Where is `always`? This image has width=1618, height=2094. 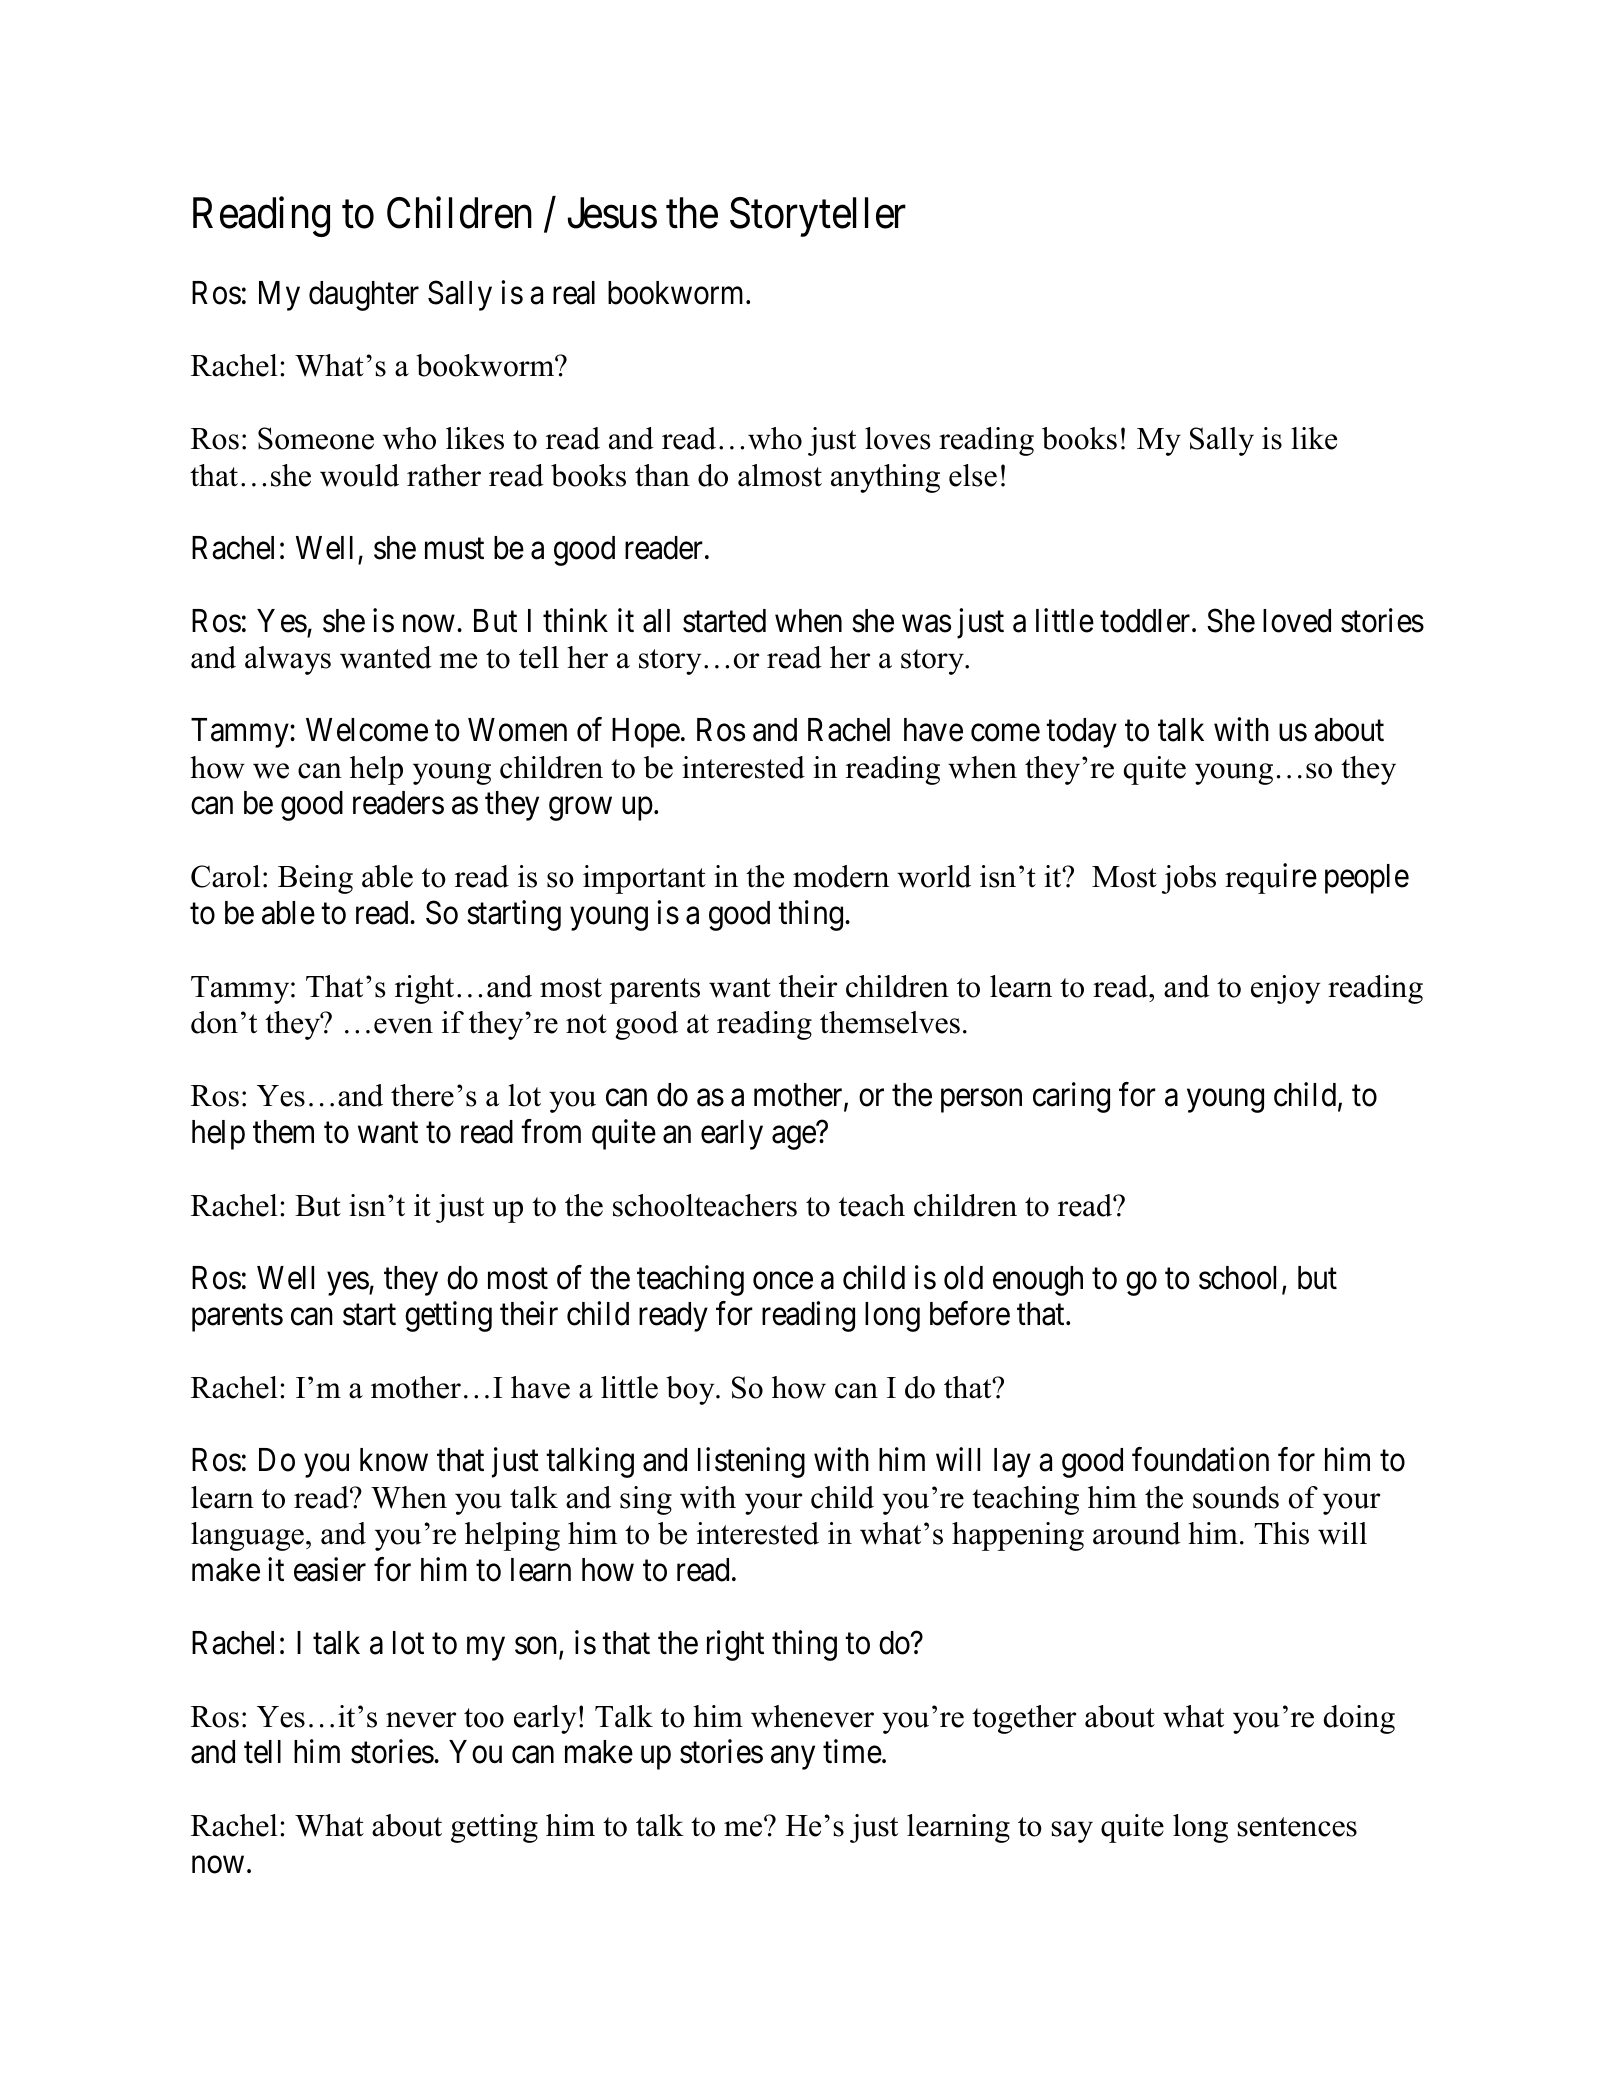 always is located at coordinates (288, 660).
